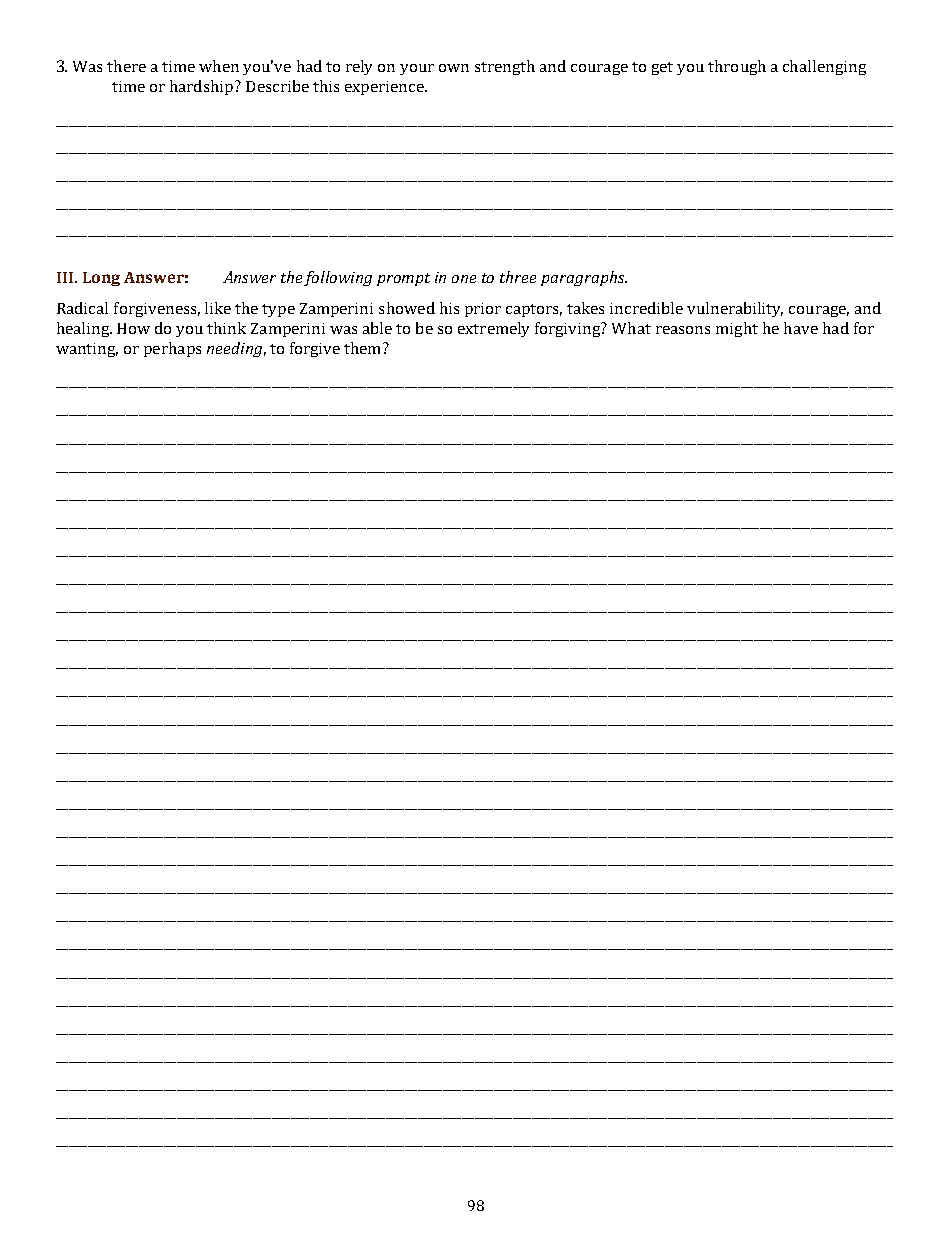 The height and width of the screenshot is (1233, 952). Describe the element at coordinates (126, 66) in the screenshot. I see `there` at that location.
